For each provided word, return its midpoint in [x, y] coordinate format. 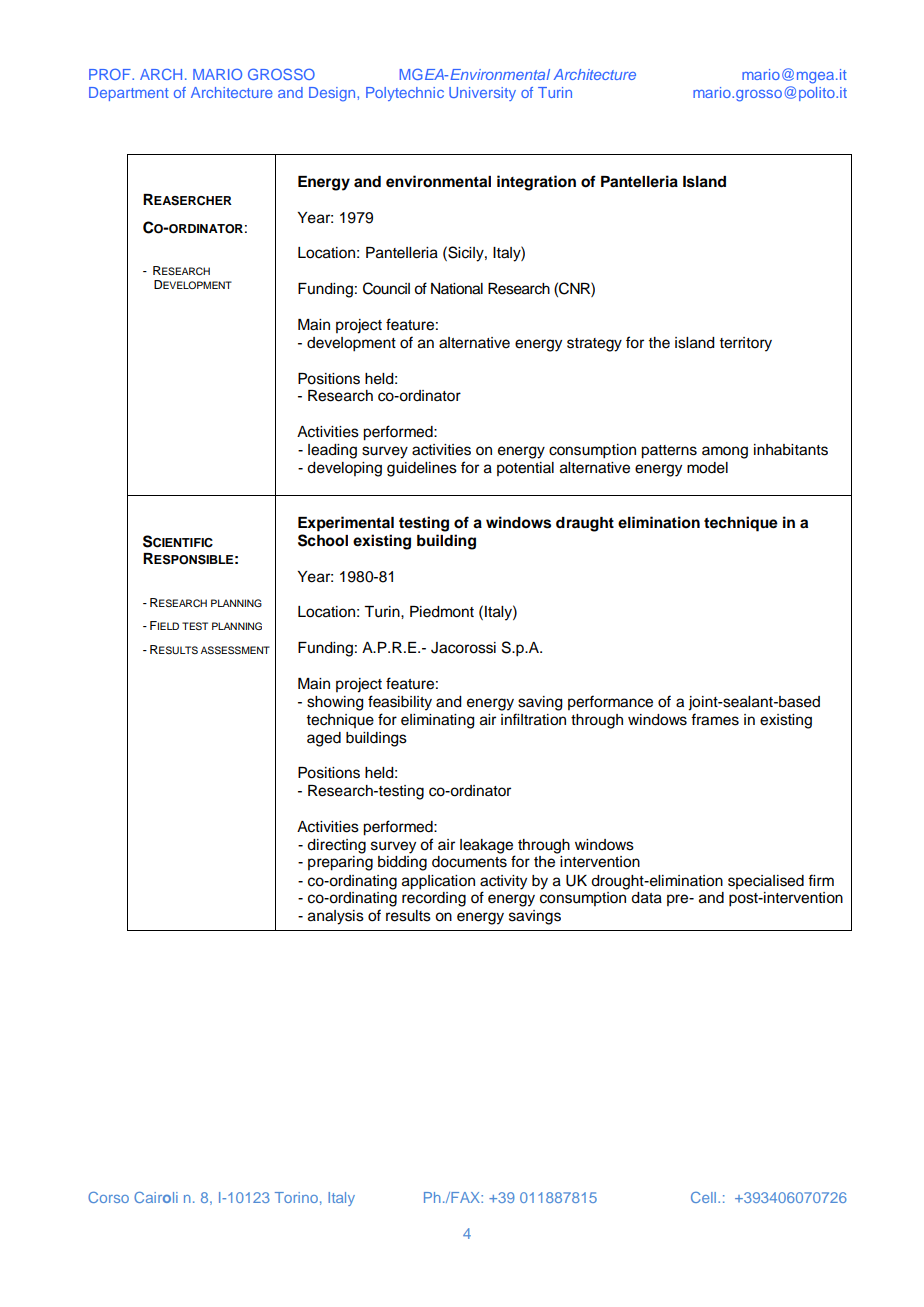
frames [715, 719]
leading [332, 451]
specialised [766, 882]
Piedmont [442, 612]
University [482, 94]
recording [434, 899]
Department [129, 94]
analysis [336, 917]
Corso [108, 1197]
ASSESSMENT [235, 650]
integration [536, 183]
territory [745, 344]
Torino [296, 1197]
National [457, 289]
